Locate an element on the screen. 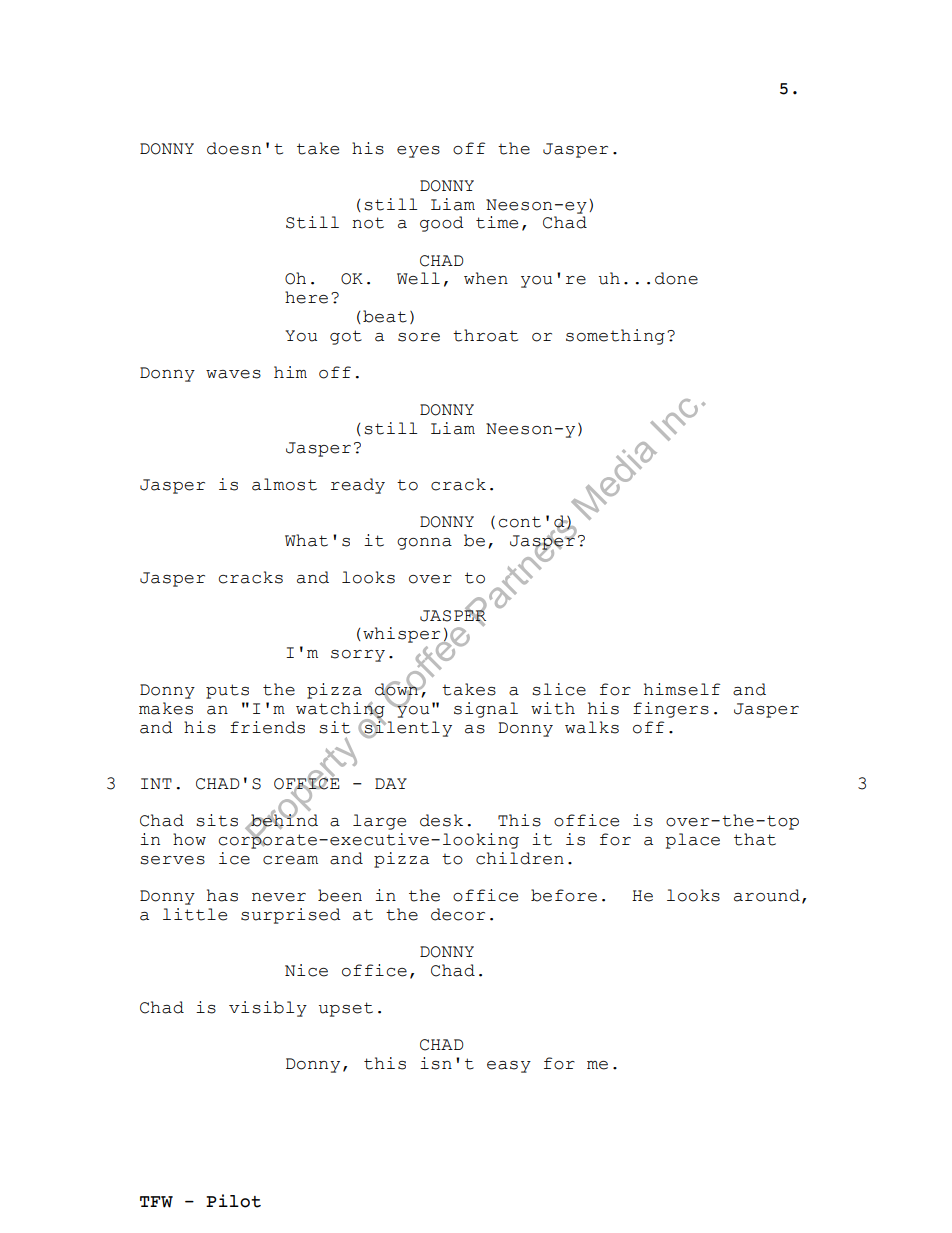 The height and width of the screenshot is (1233, 952). good is located at coordinates (442, 224).
